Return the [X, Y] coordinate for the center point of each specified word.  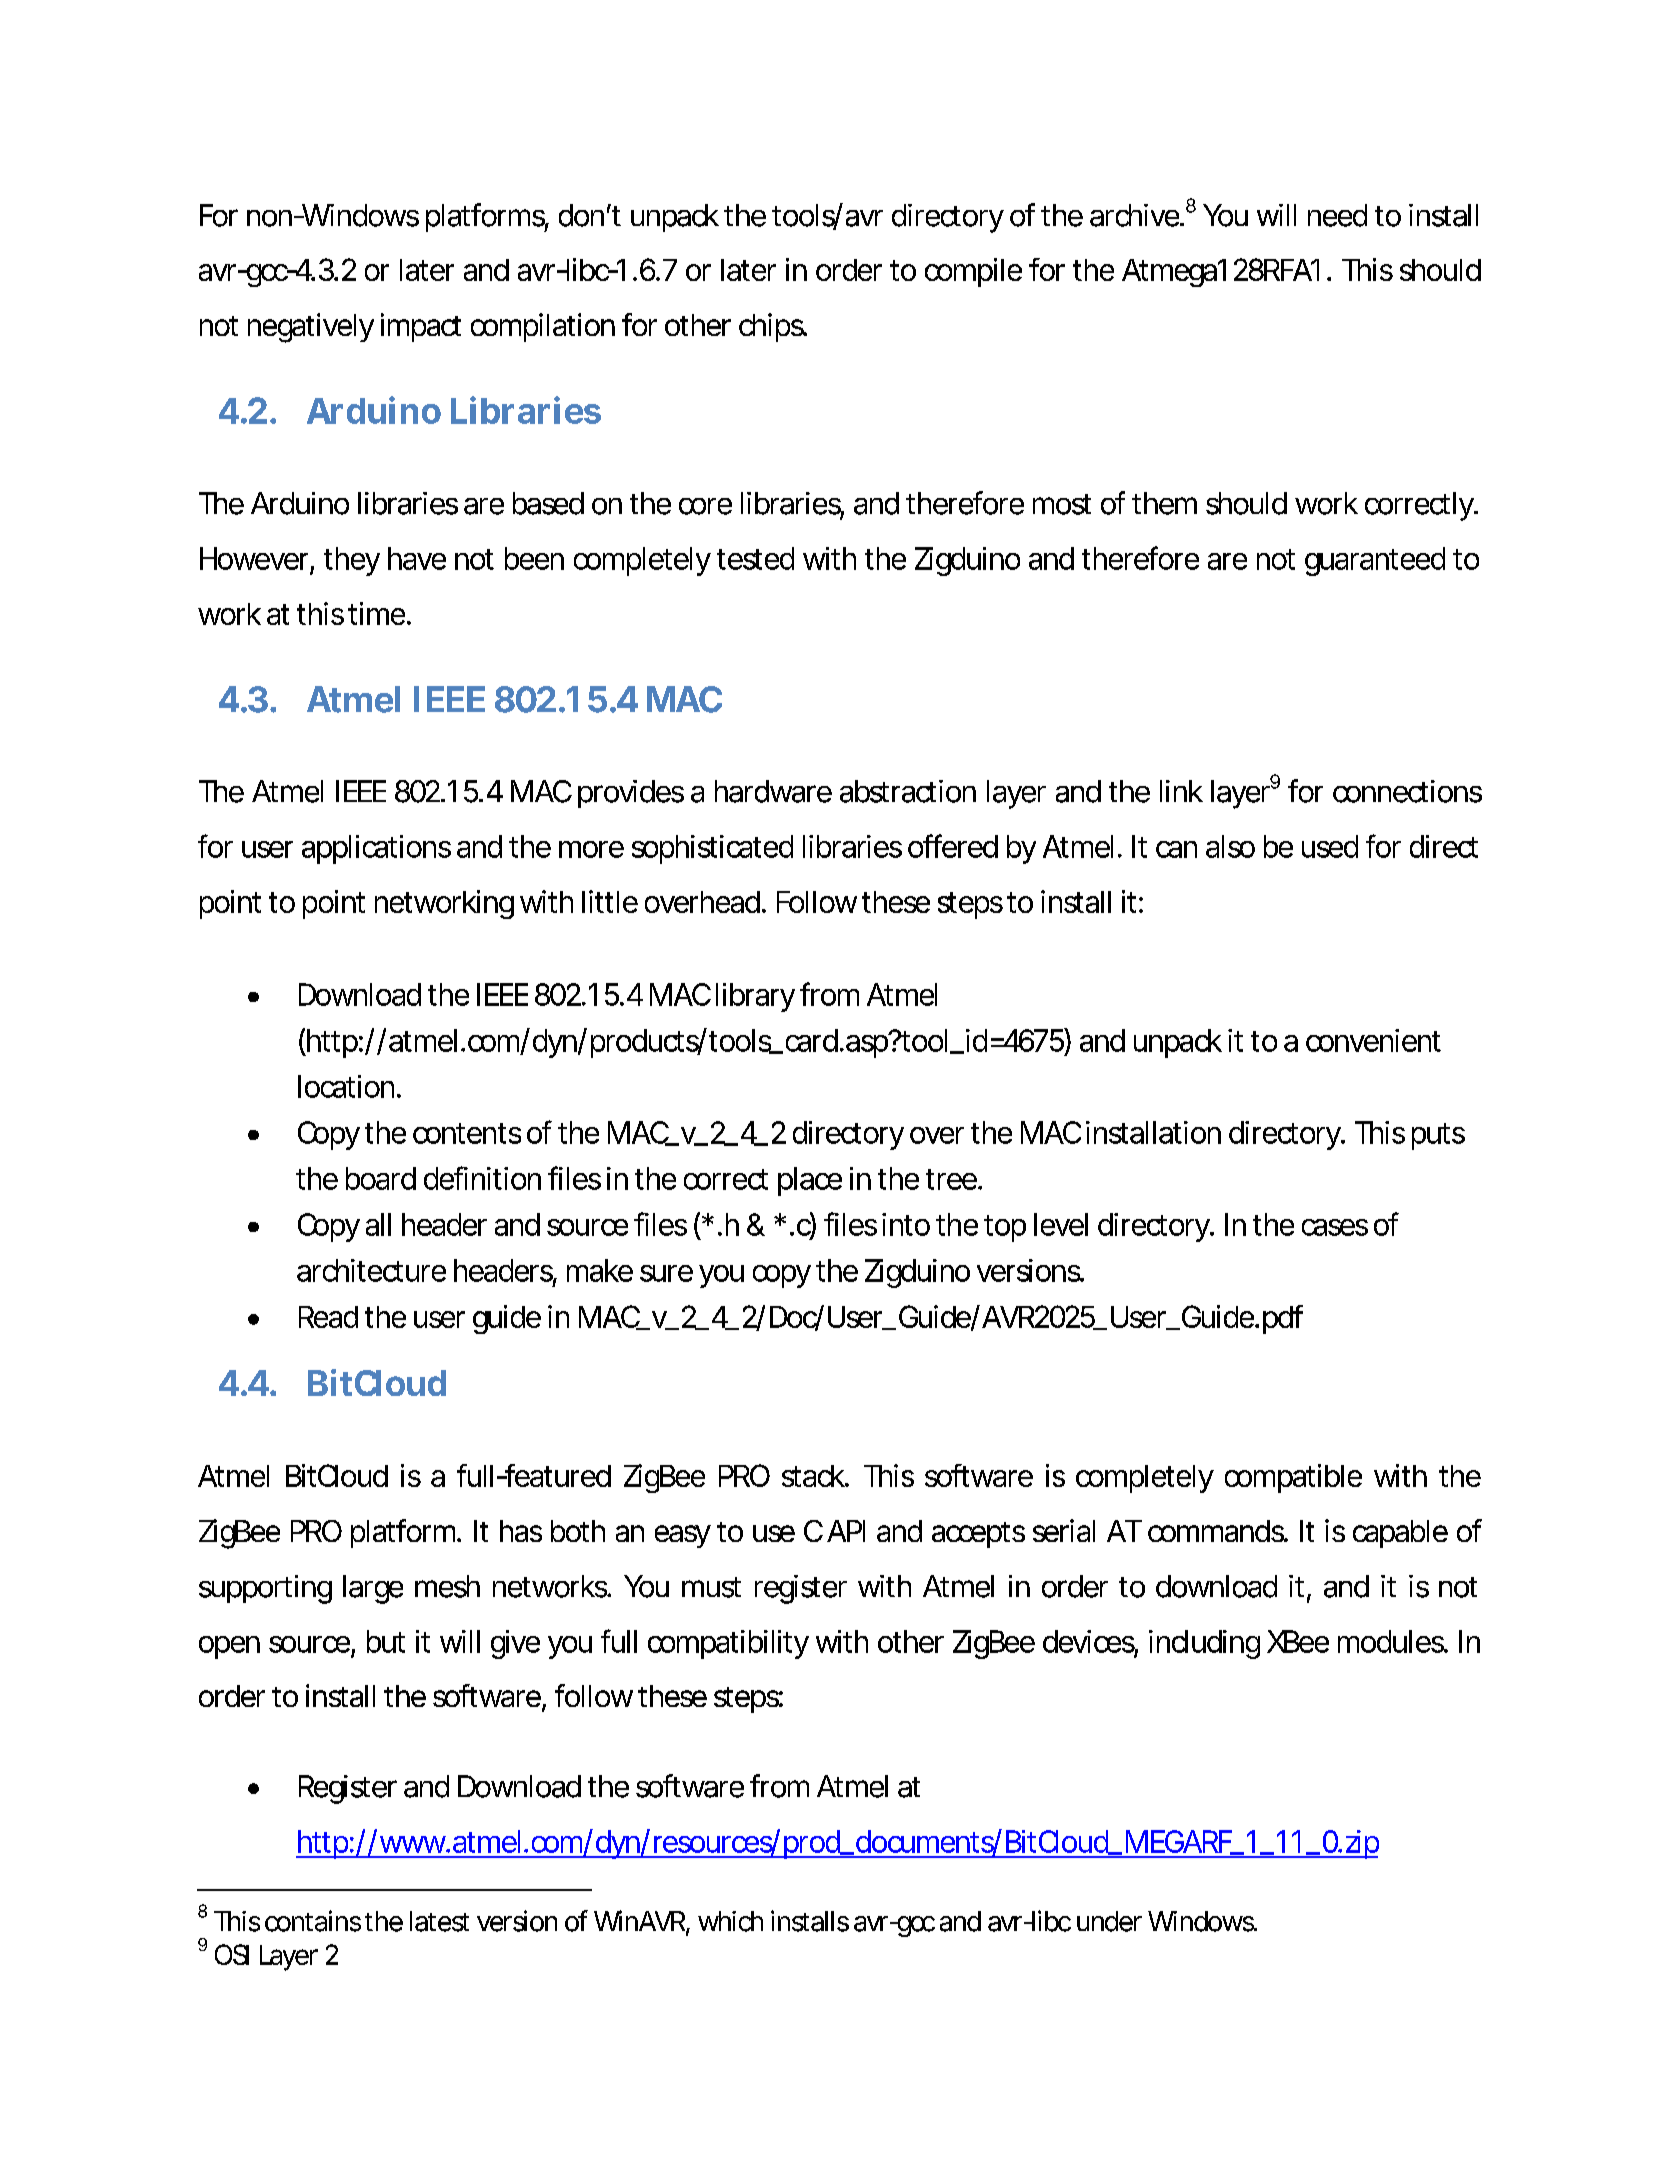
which [730, 1921]
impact [421, 327]
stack [814, 1476]
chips [772, 327]
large [373, 1589]
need [1337, 215]
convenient [1373, 1040]
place [810, 1181]
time [378, 613]
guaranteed [1375, 561]
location [346, 1086]
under [1109, 1921]
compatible [1293, 1478]
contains [313, 1921]
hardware [773, 791]
